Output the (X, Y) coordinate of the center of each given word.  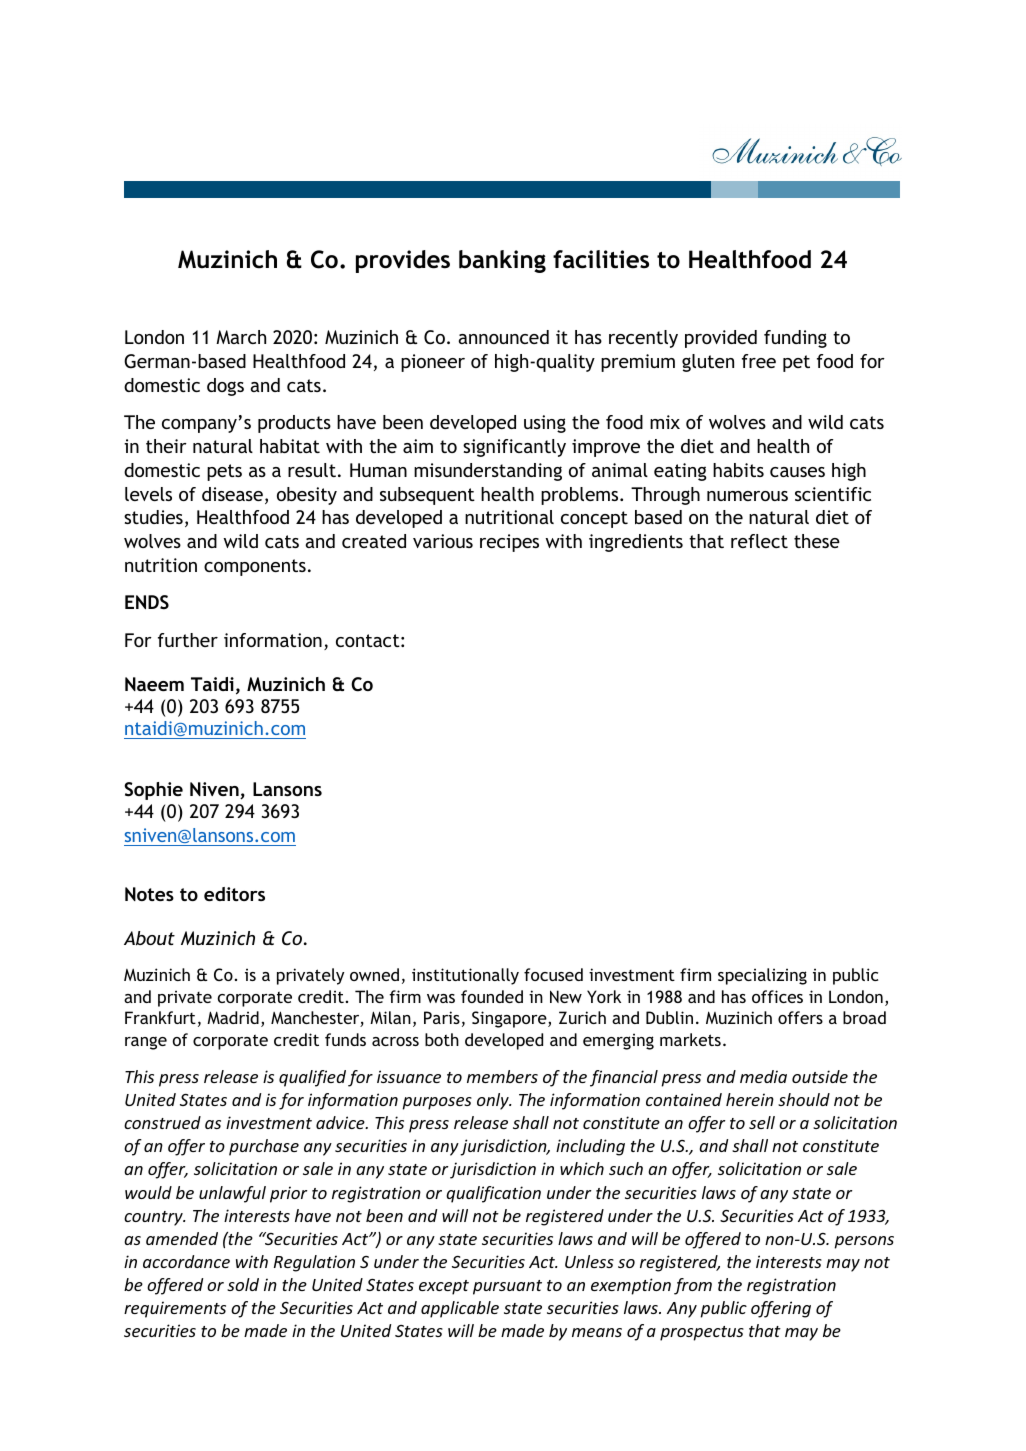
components (255, 567)
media (763, 1076)
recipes (509, 543)
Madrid (233, 1017)
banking (502, 261)
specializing (762, 976)
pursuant (507, 1287)
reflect (759, 541)
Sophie (153, 791)
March (241, 337)
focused (553, 974)
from (693, 1286)
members (502, 1076)
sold (243, 1284)
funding (795, 339)
